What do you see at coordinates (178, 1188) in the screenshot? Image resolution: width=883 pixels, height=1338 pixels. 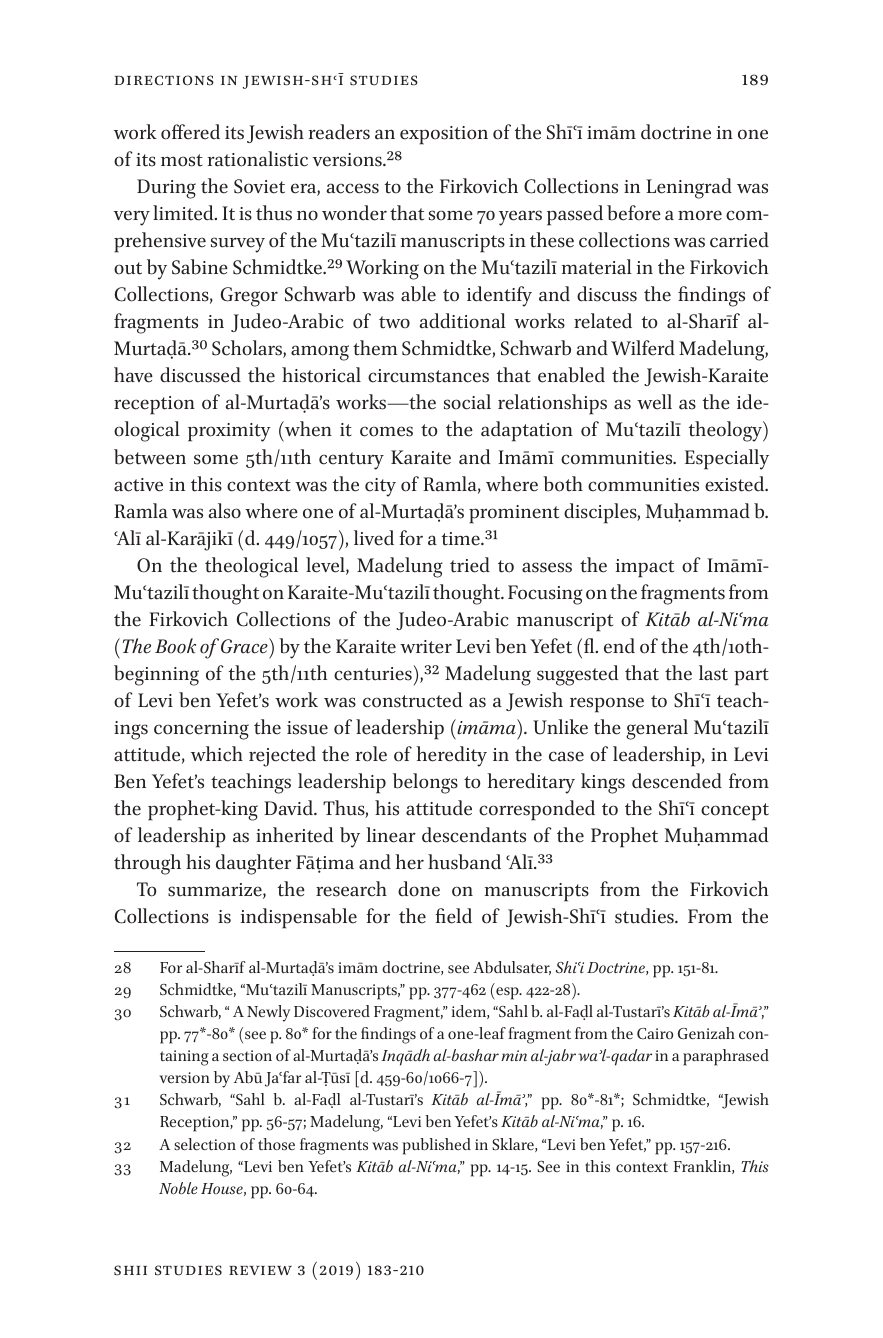 I see `Noble` at bounding box center [178, 1188].
